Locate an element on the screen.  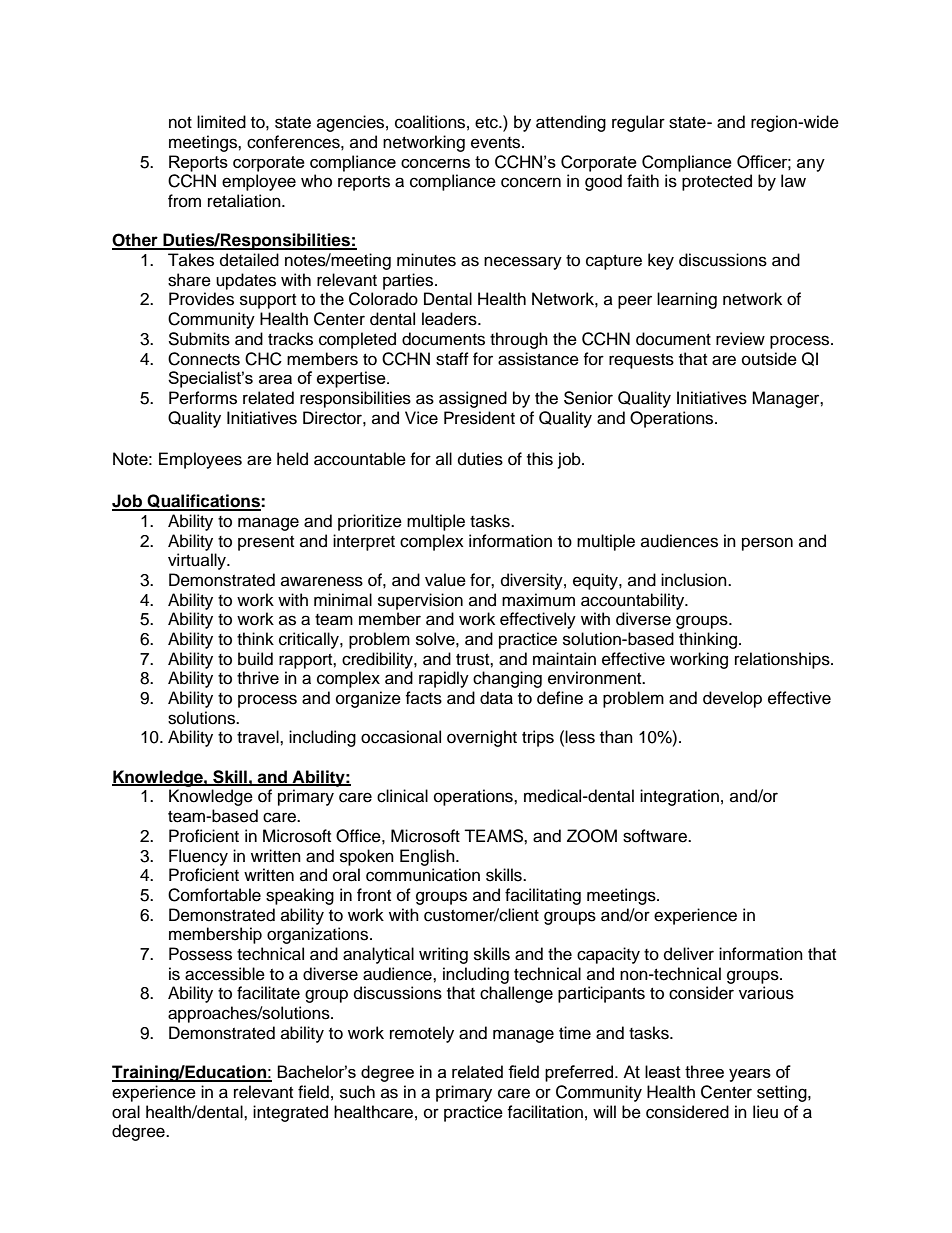
protected is located at coordinates (717, 182).
